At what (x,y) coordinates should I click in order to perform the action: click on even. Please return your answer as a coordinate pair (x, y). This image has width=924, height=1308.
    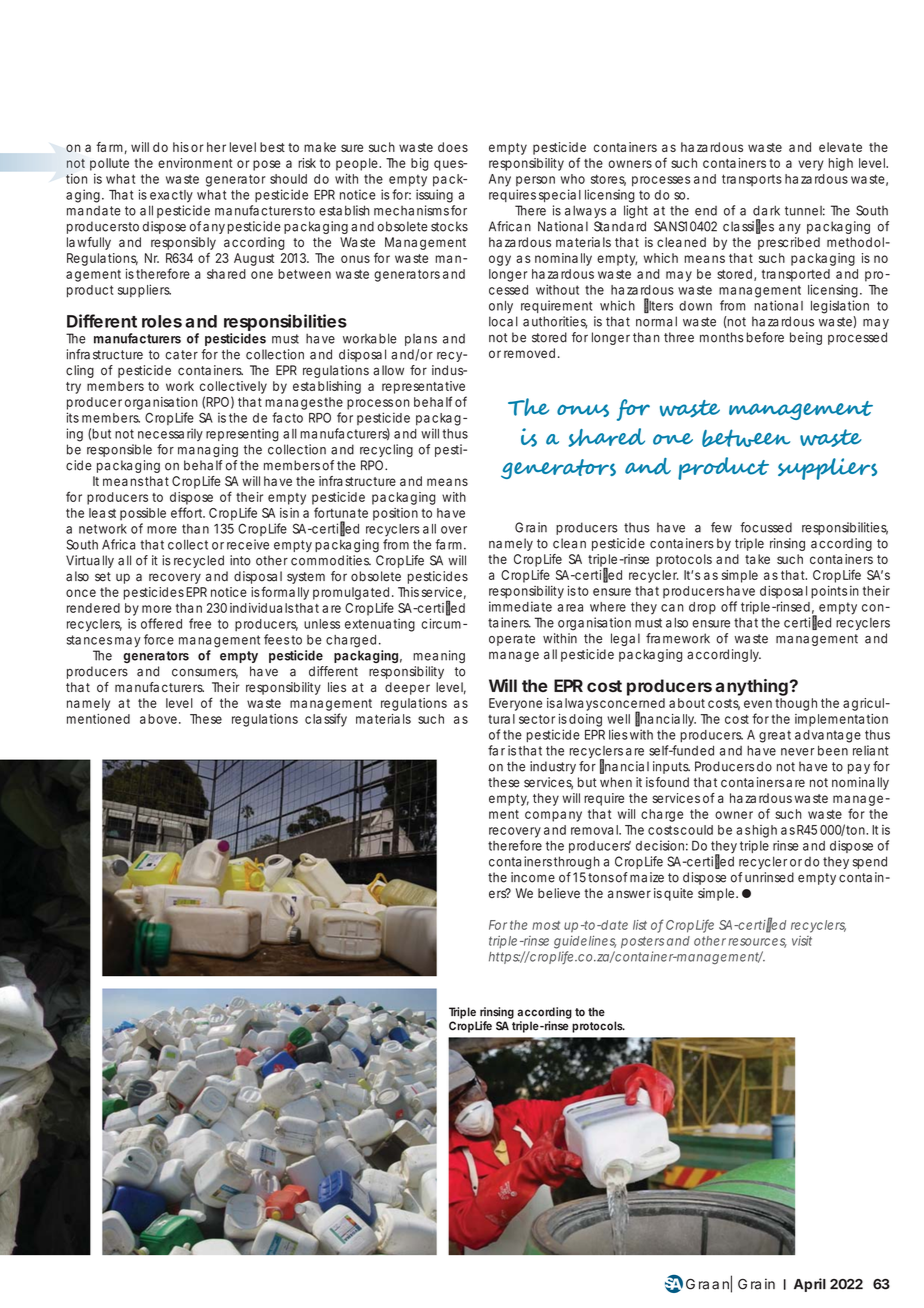
    Looking at the image, I should click on (758, 704).
